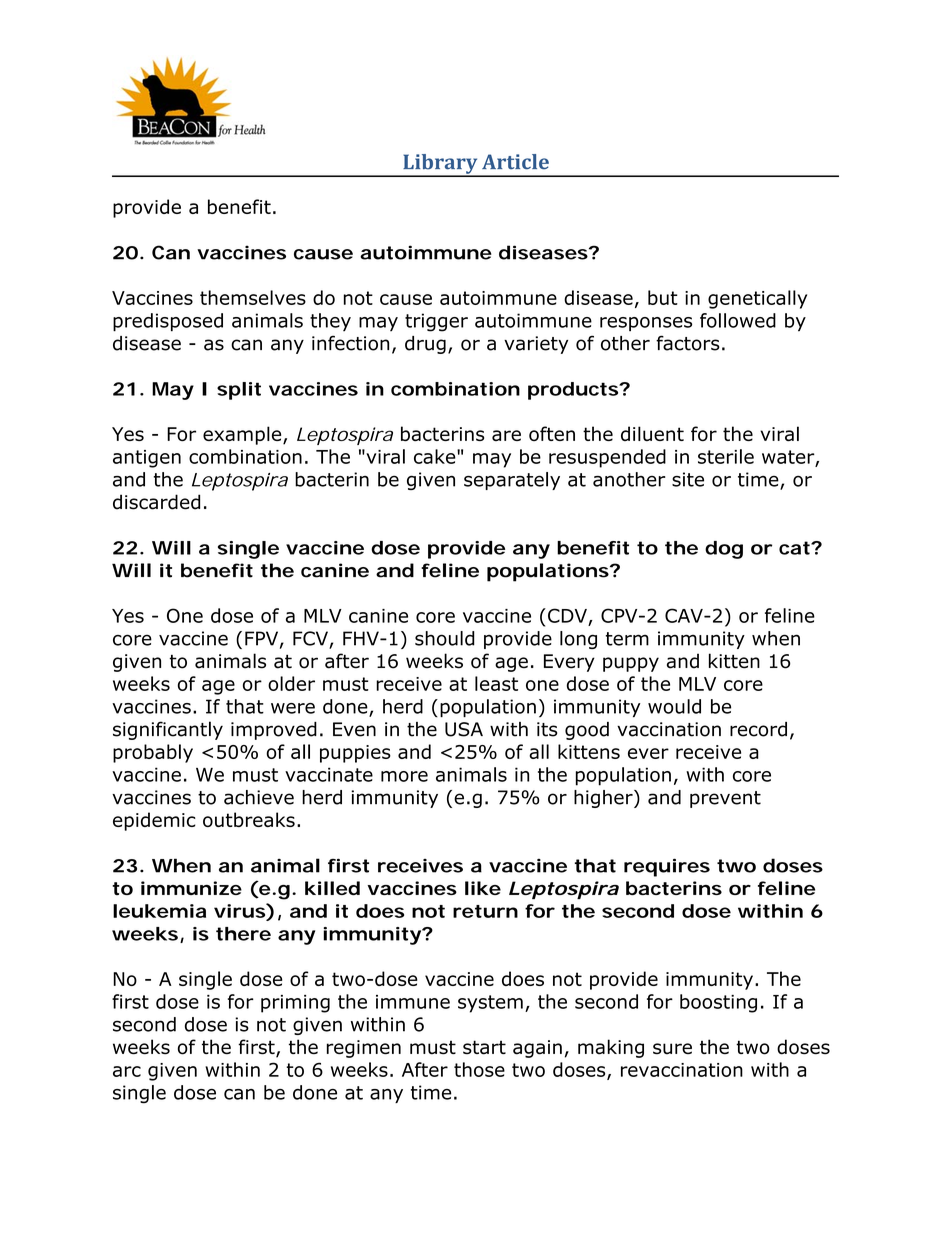 This page has width=952, height=1233. What do you see at coordinates (249, 819) in the page?
I see `outbreaks` at bounding box center [249, 819].
